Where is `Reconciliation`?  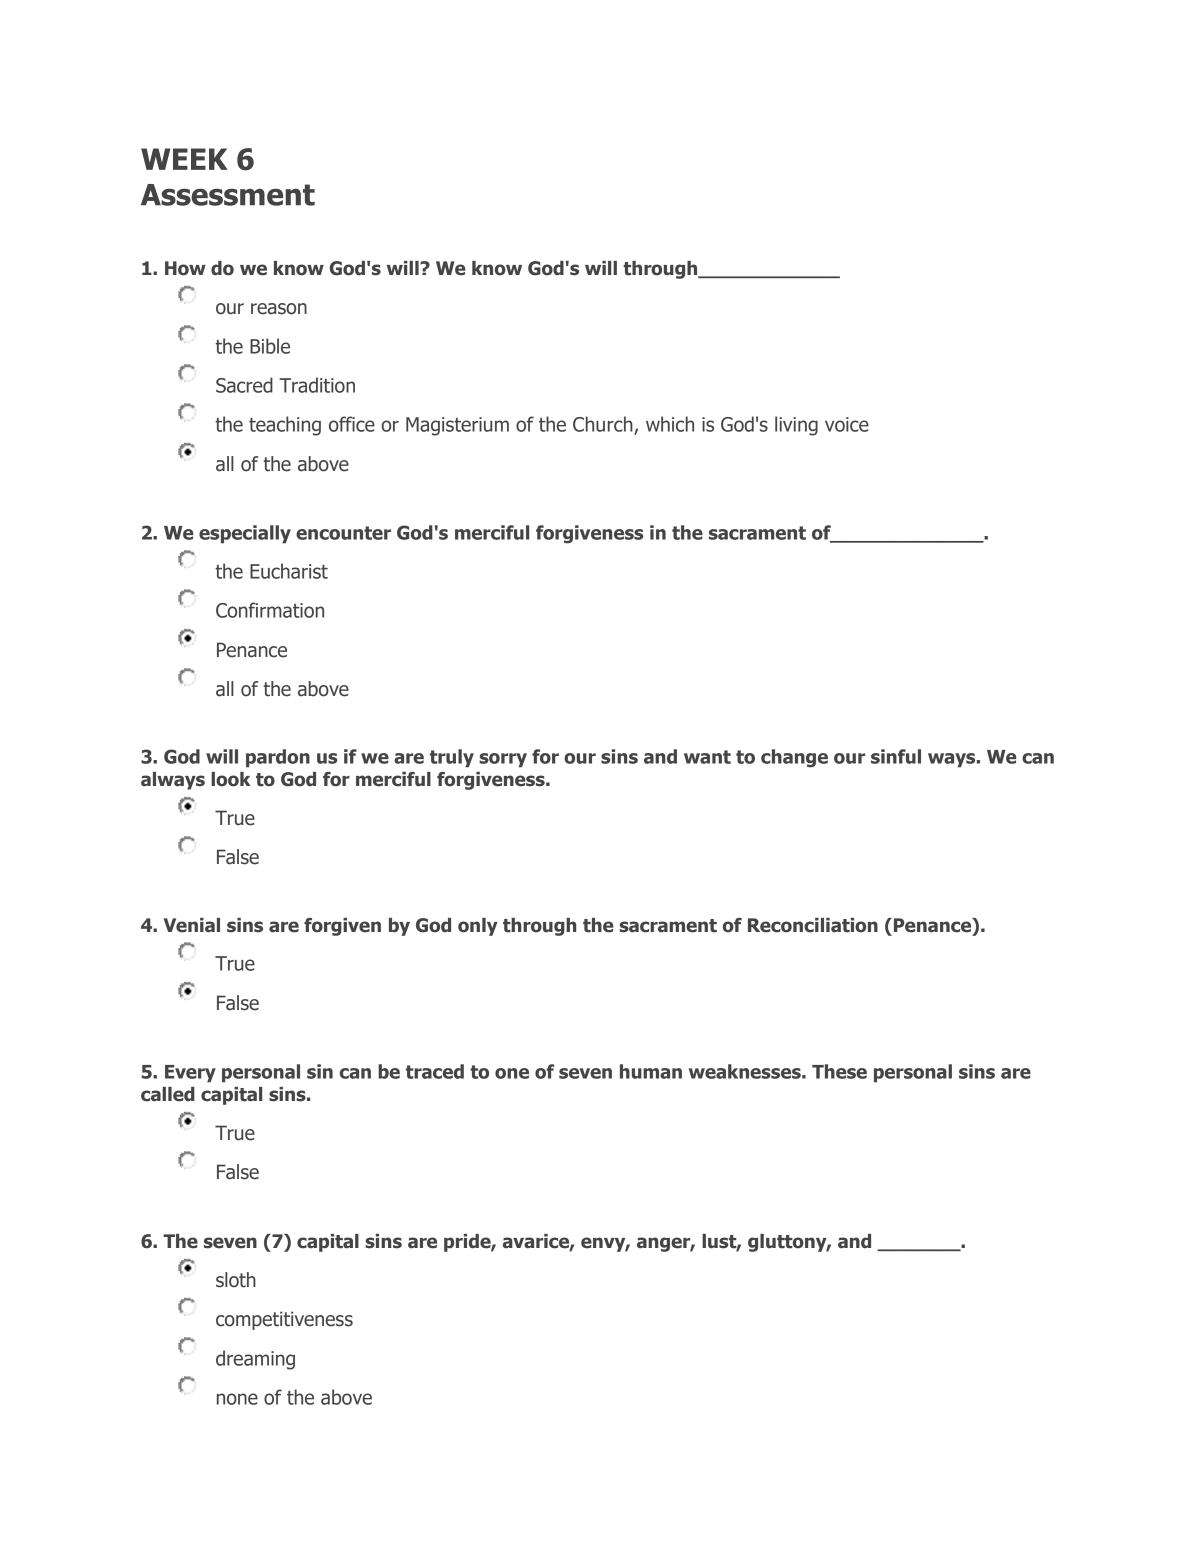
Reconciliation is located at coordinates (813, 925).
